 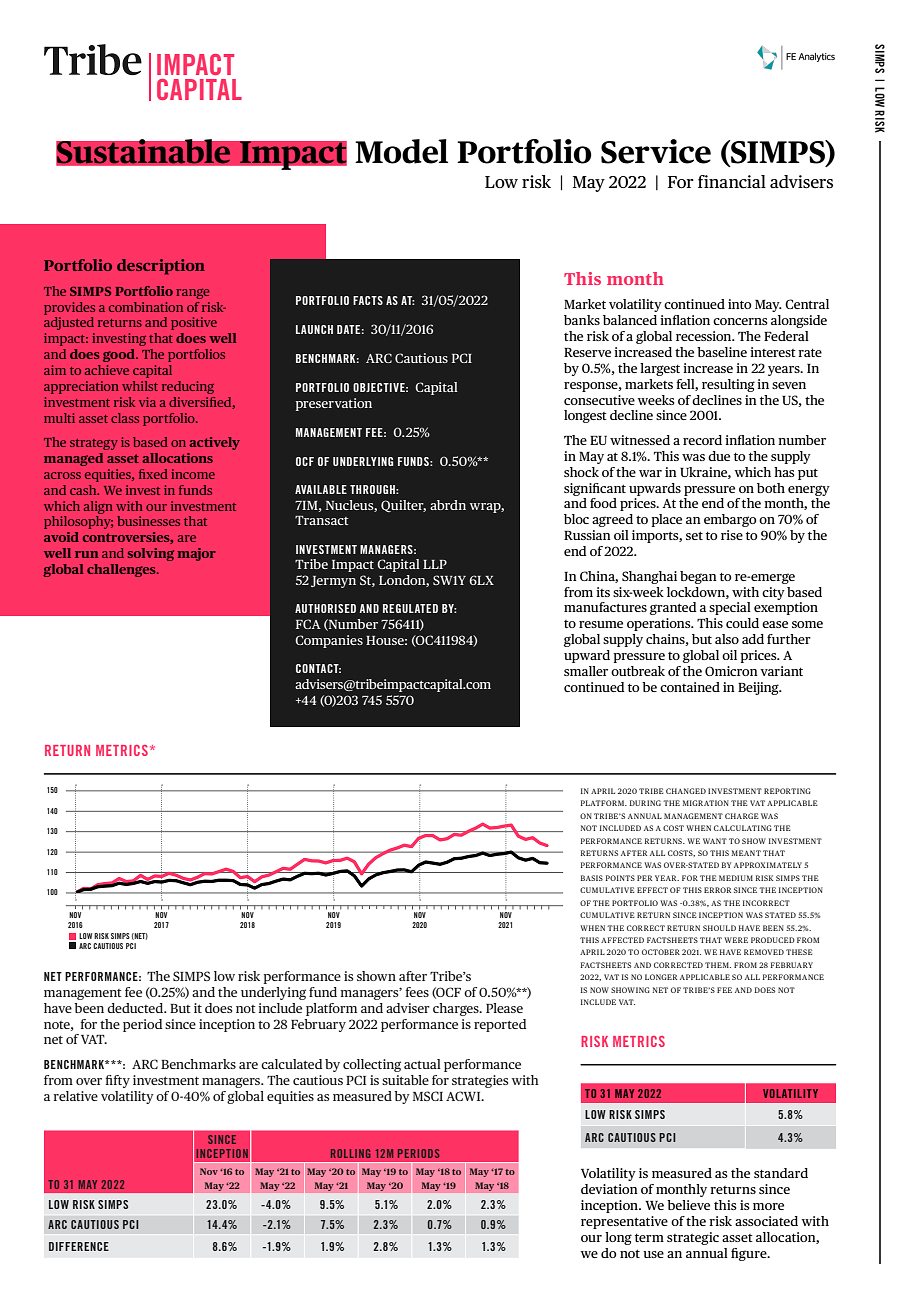 I want to click on Model, so click(x=401, y=151).
